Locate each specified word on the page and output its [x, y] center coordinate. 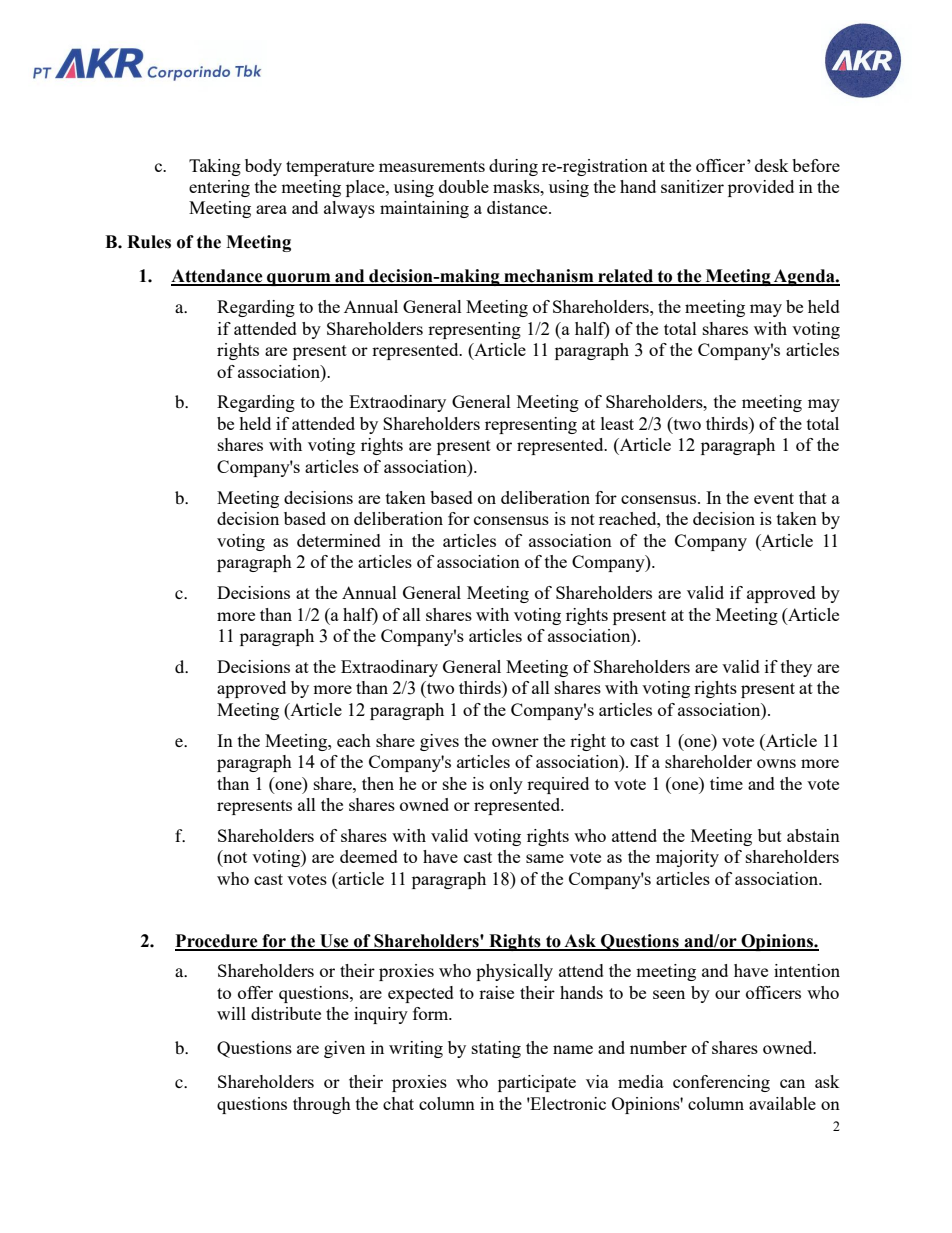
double [464, 186]
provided [761, 188]
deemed [369, 856]
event [774, 498]
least [617, 423]
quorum [299, 279]
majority [687, 858]
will [231, 1013]
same [545, 858]
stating [496, 1049]
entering [219, 188]
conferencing [721, 1083]
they [796, 668]
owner [515, 742]
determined [339, 540]
